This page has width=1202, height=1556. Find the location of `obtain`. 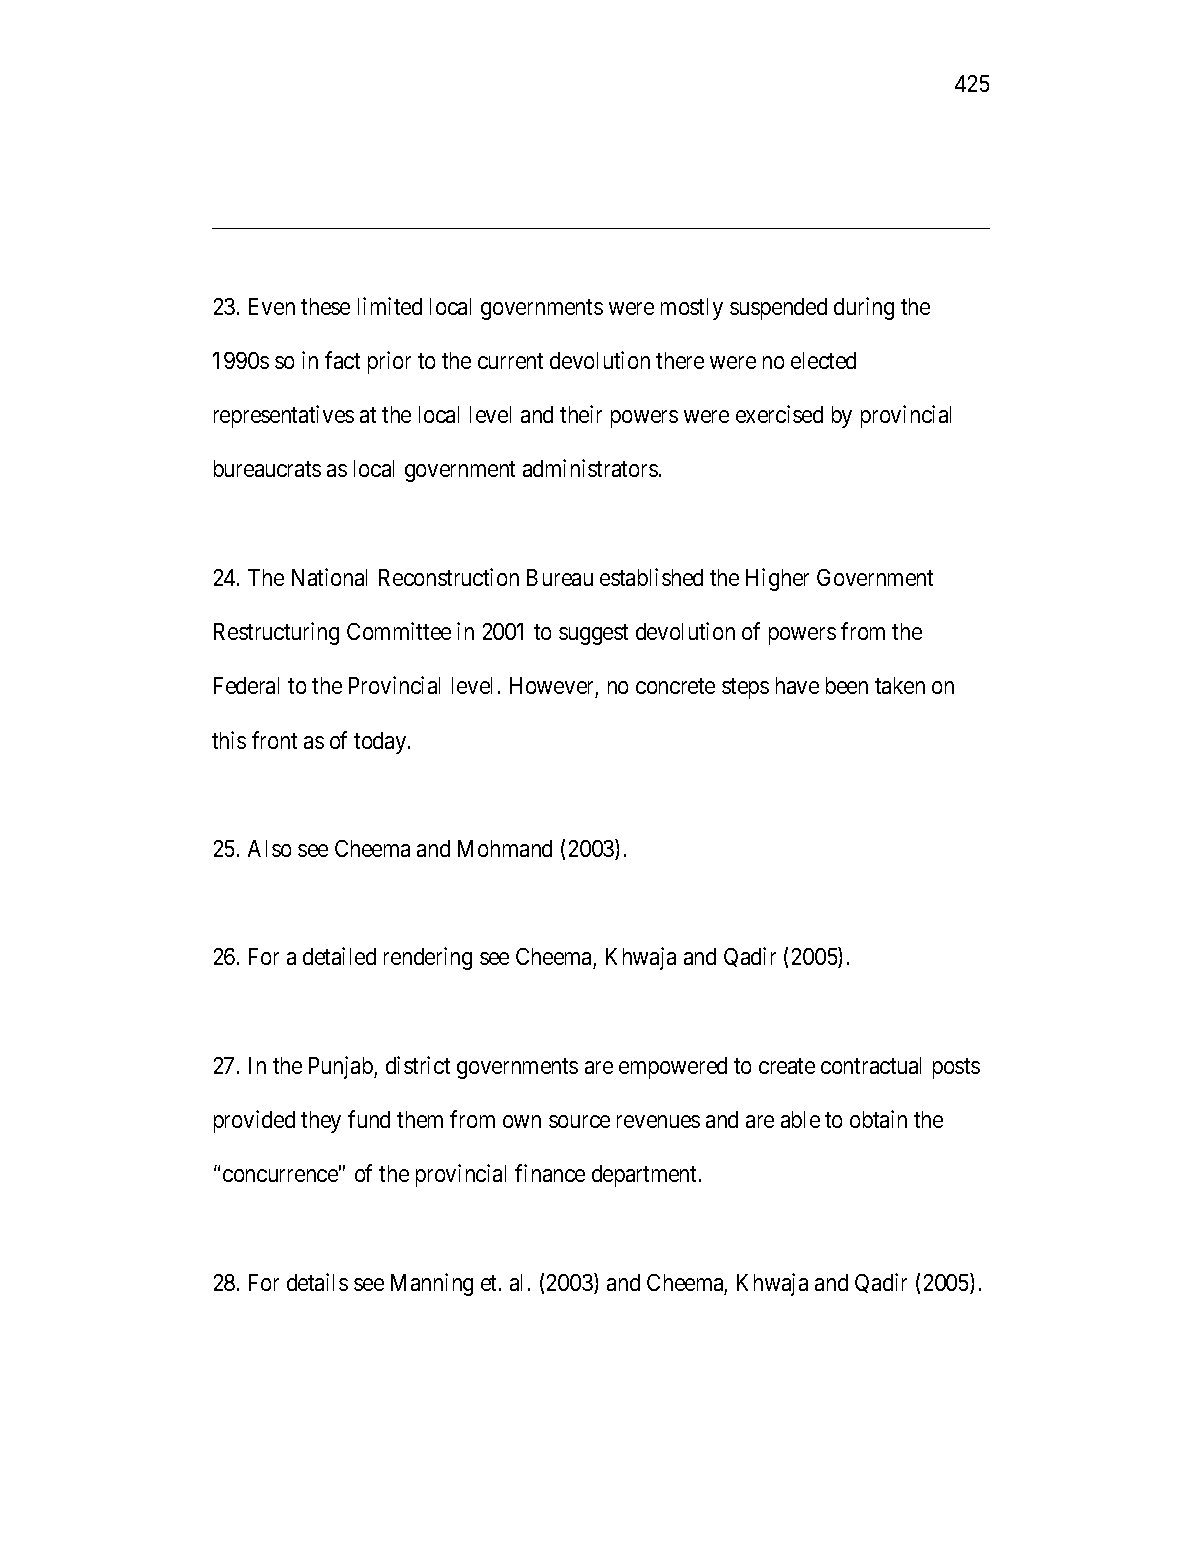

obtain is located at coordinates (878, 1119).
